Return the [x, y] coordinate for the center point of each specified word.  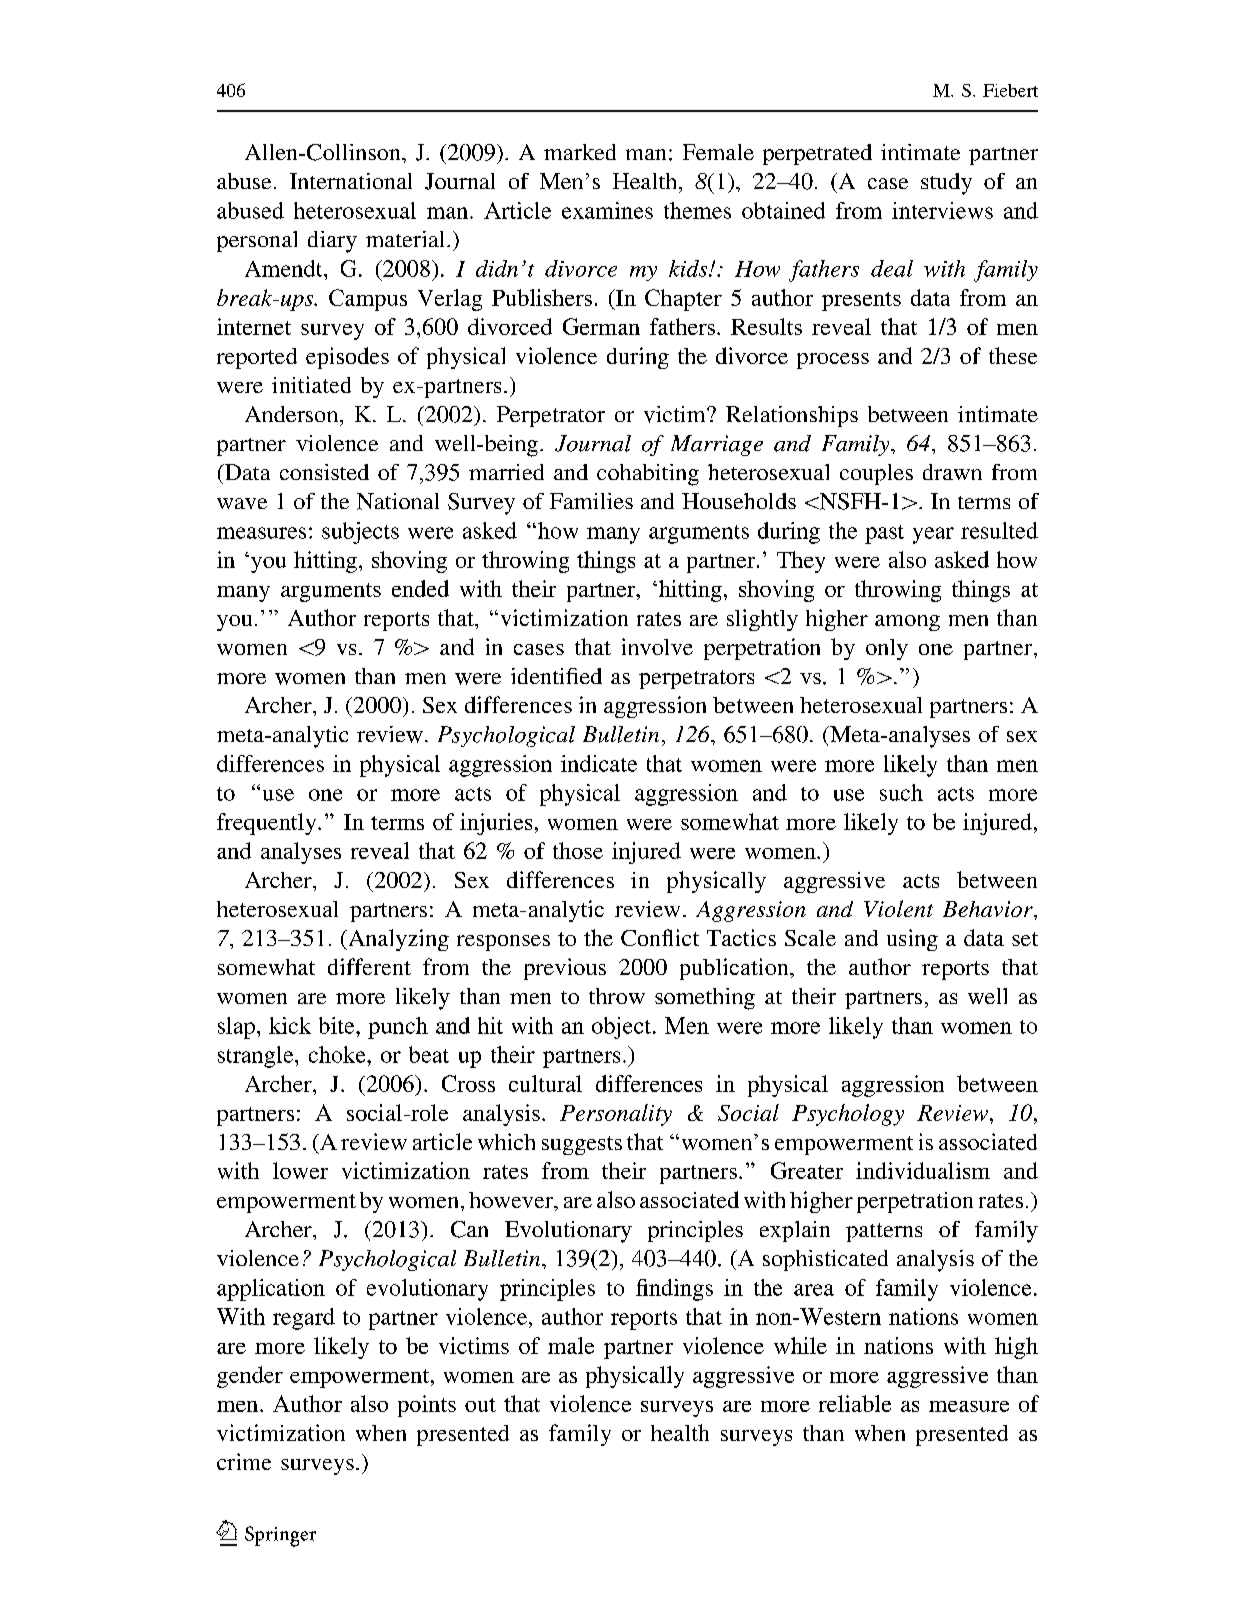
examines [607, 210]
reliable [855, 1403]
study [946, 184]
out [480, 1405]
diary [332, 242]
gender [250, 1377]
